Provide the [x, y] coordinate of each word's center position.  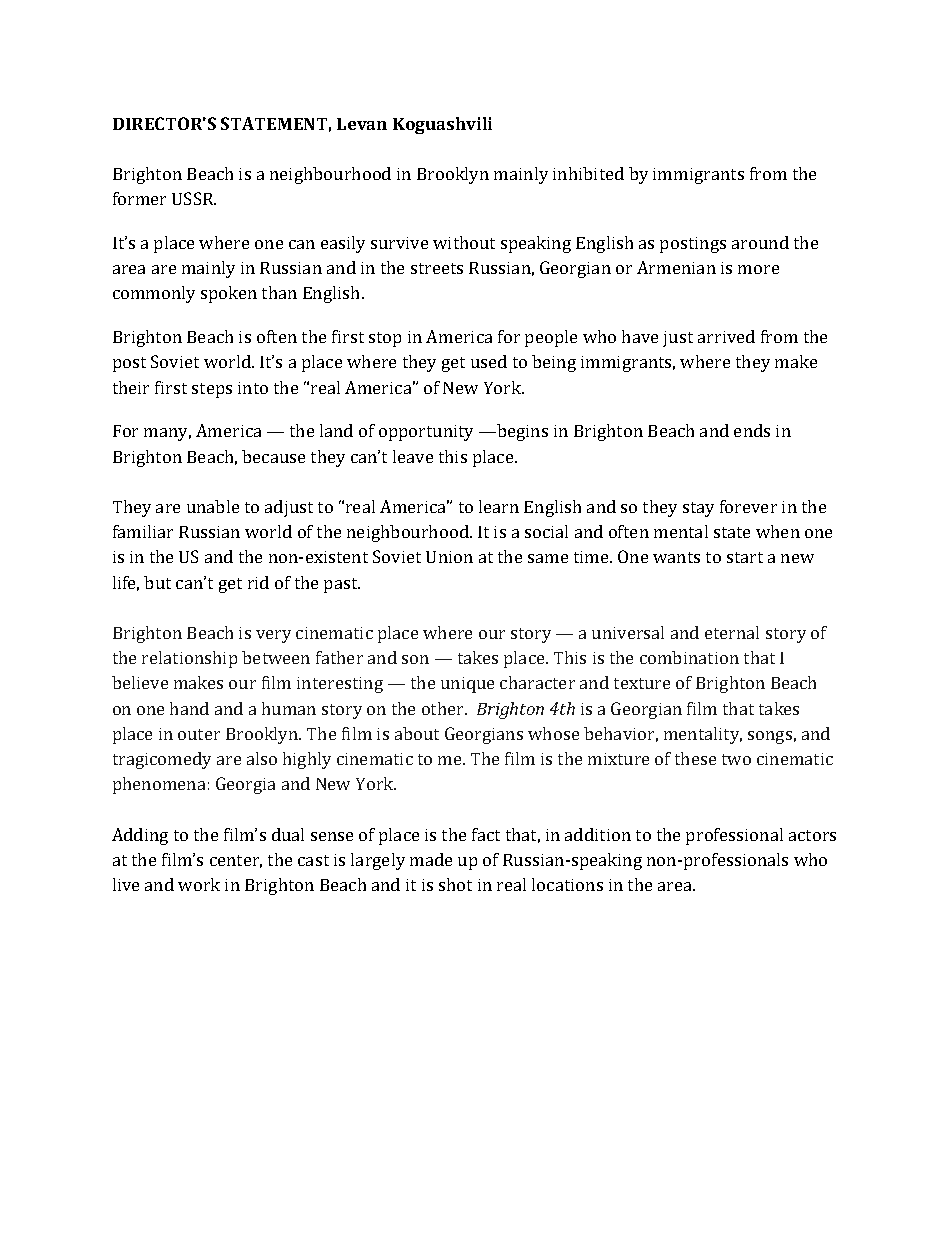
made [431, 859]
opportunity [426, 433]
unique [467, 685]
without [464, 242]
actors [812, 835]
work [199, 884]
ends [752, 430]
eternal [732, 632]
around [760, 242]
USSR [194, 198]
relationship [189, 659]
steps [212, 390]
